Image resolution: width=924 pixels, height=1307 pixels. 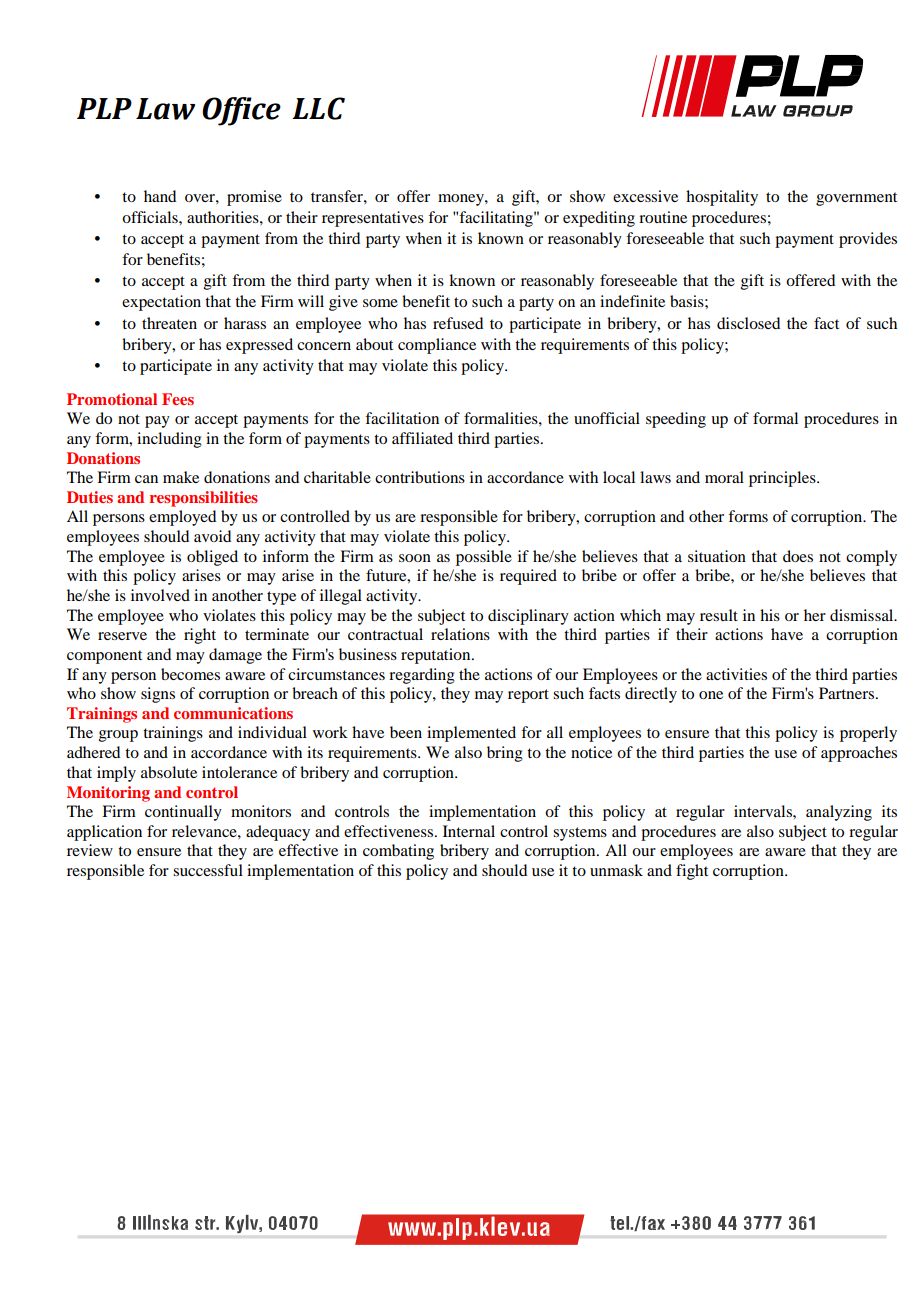 What do you see at coordinates (241, 111) in the document?
I see `Office` at bounding box center [241, 111].
